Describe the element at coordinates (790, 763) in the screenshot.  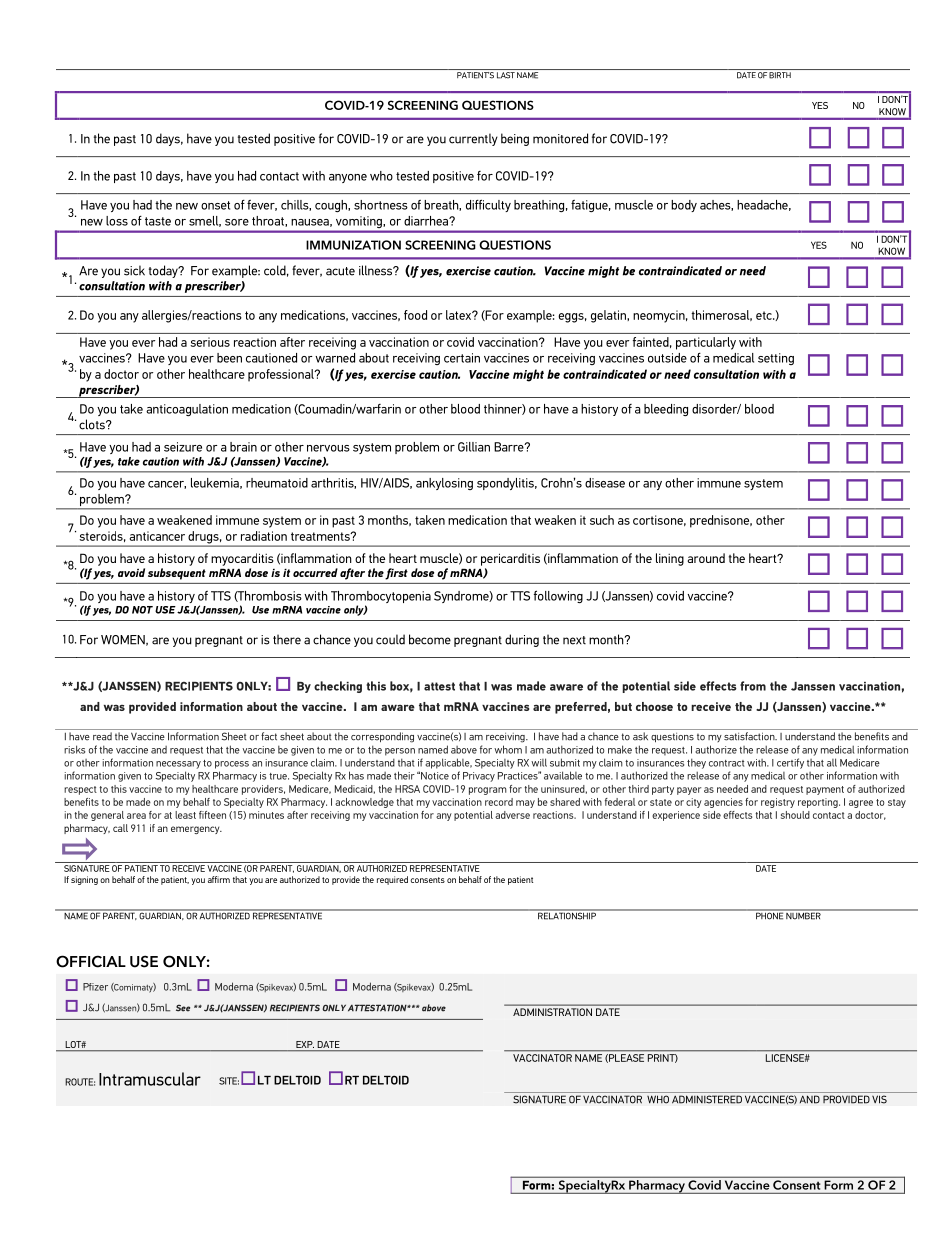
I see `certify` at that location.
